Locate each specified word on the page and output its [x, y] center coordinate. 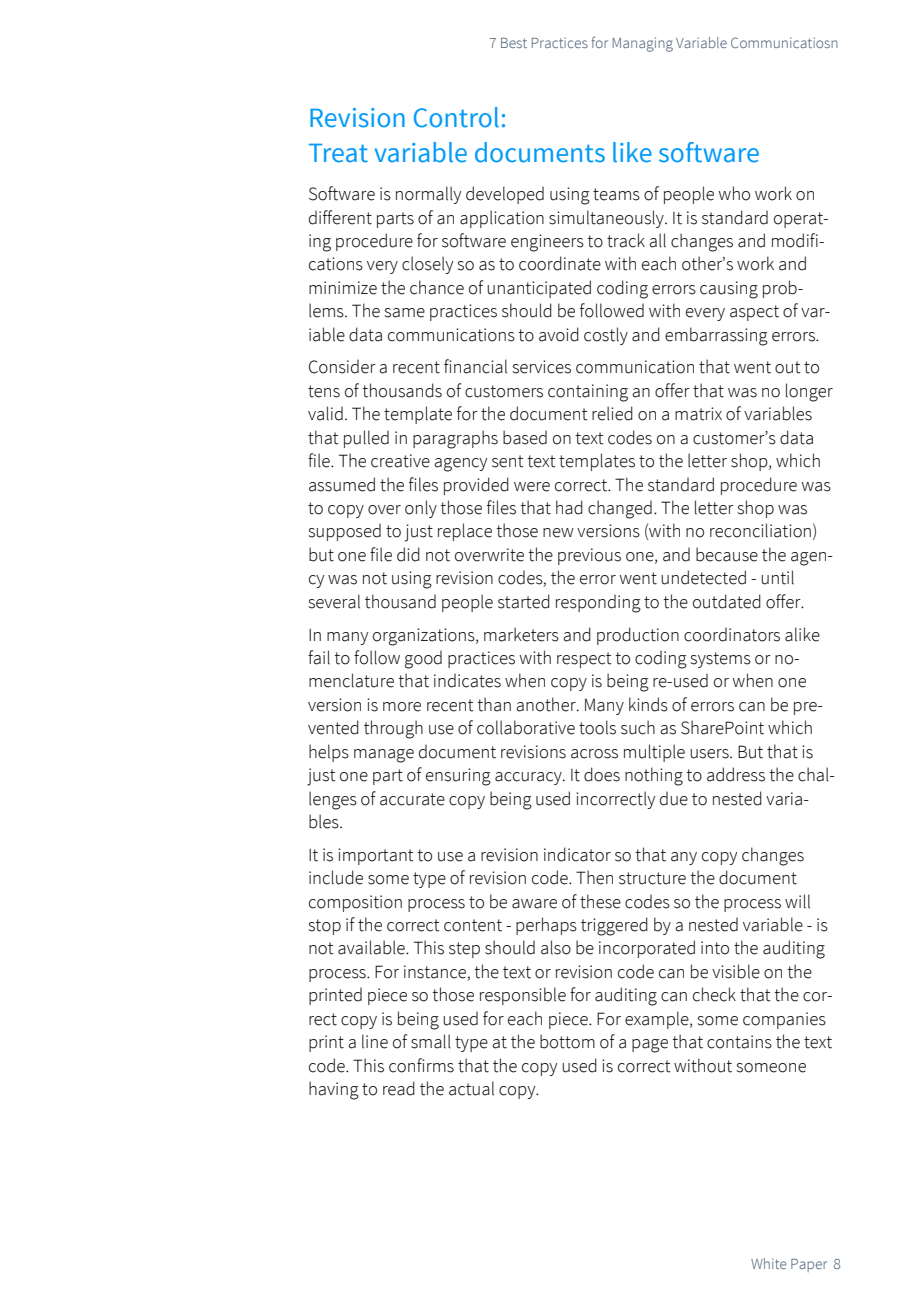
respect [584, 660]
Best [514, 43]
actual [471, 1088]
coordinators [732, 635]
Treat [338, 153]
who [734, 193]
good [423, 660]
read [399, 1088]
